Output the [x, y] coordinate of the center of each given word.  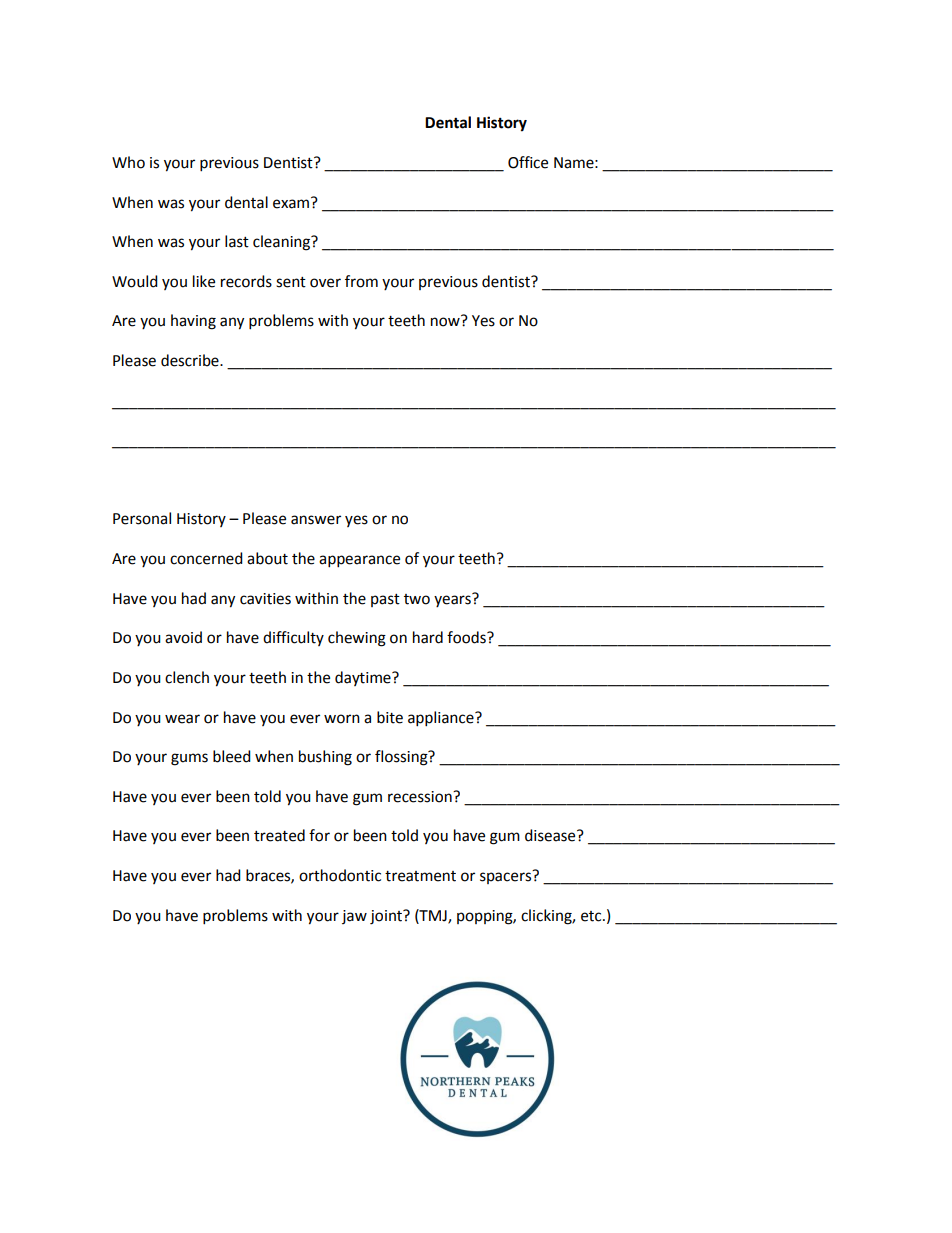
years [453, 600]
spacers [507, 877]
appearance [359, 561]
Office [528, 162]
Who [128, 162]
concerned [206, 558]
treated [279, 835]
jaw [354, 917]
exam [291, 204]
